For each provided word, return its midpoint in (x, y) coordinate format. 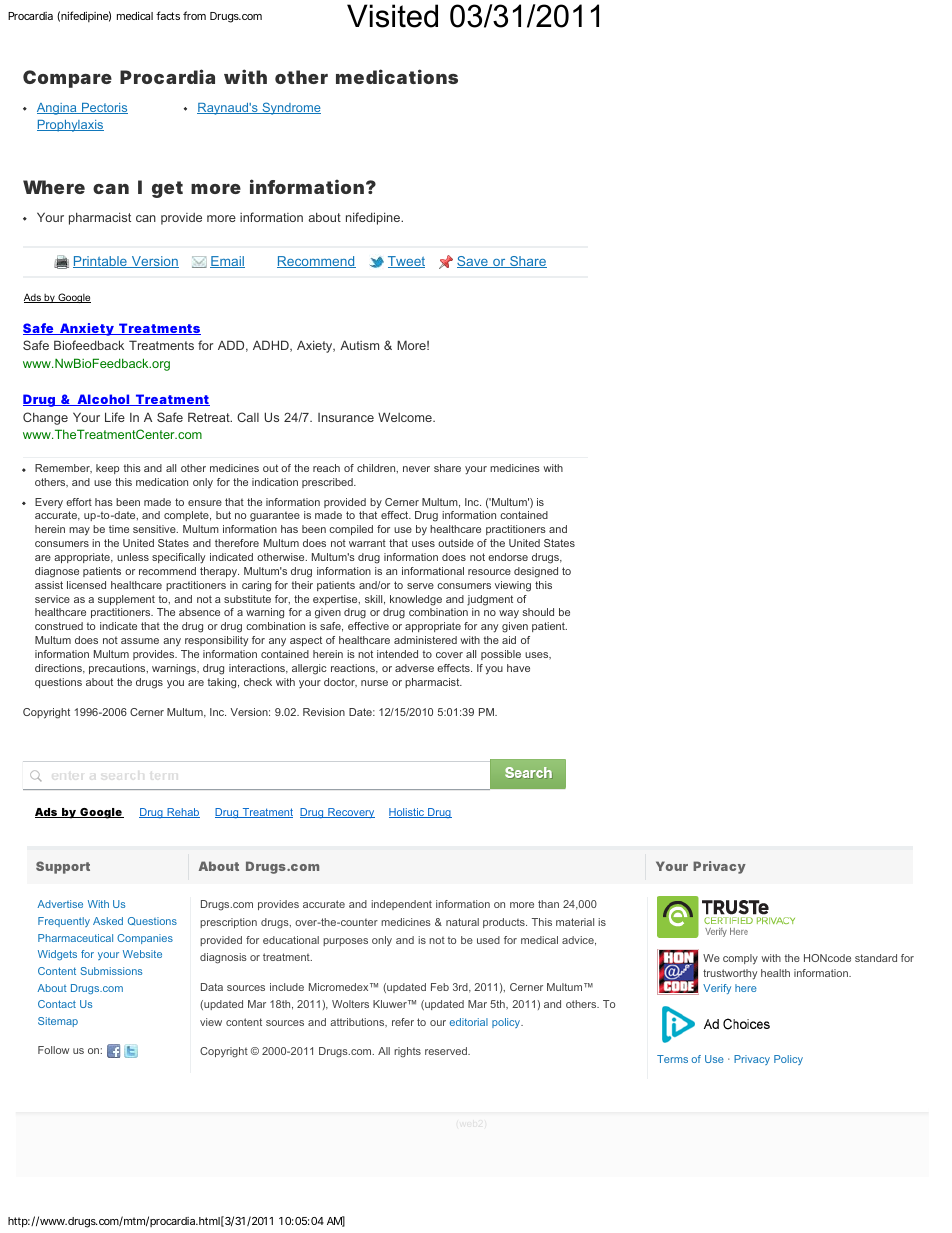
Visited (392, 16)
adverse (414, 668)
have (518, 668)
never (416, 469)
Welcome (406, 417)
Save (473, 262)
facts (168, 15)
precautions (118, 669)
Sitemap (58, 1022)
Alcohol (103, 400)
